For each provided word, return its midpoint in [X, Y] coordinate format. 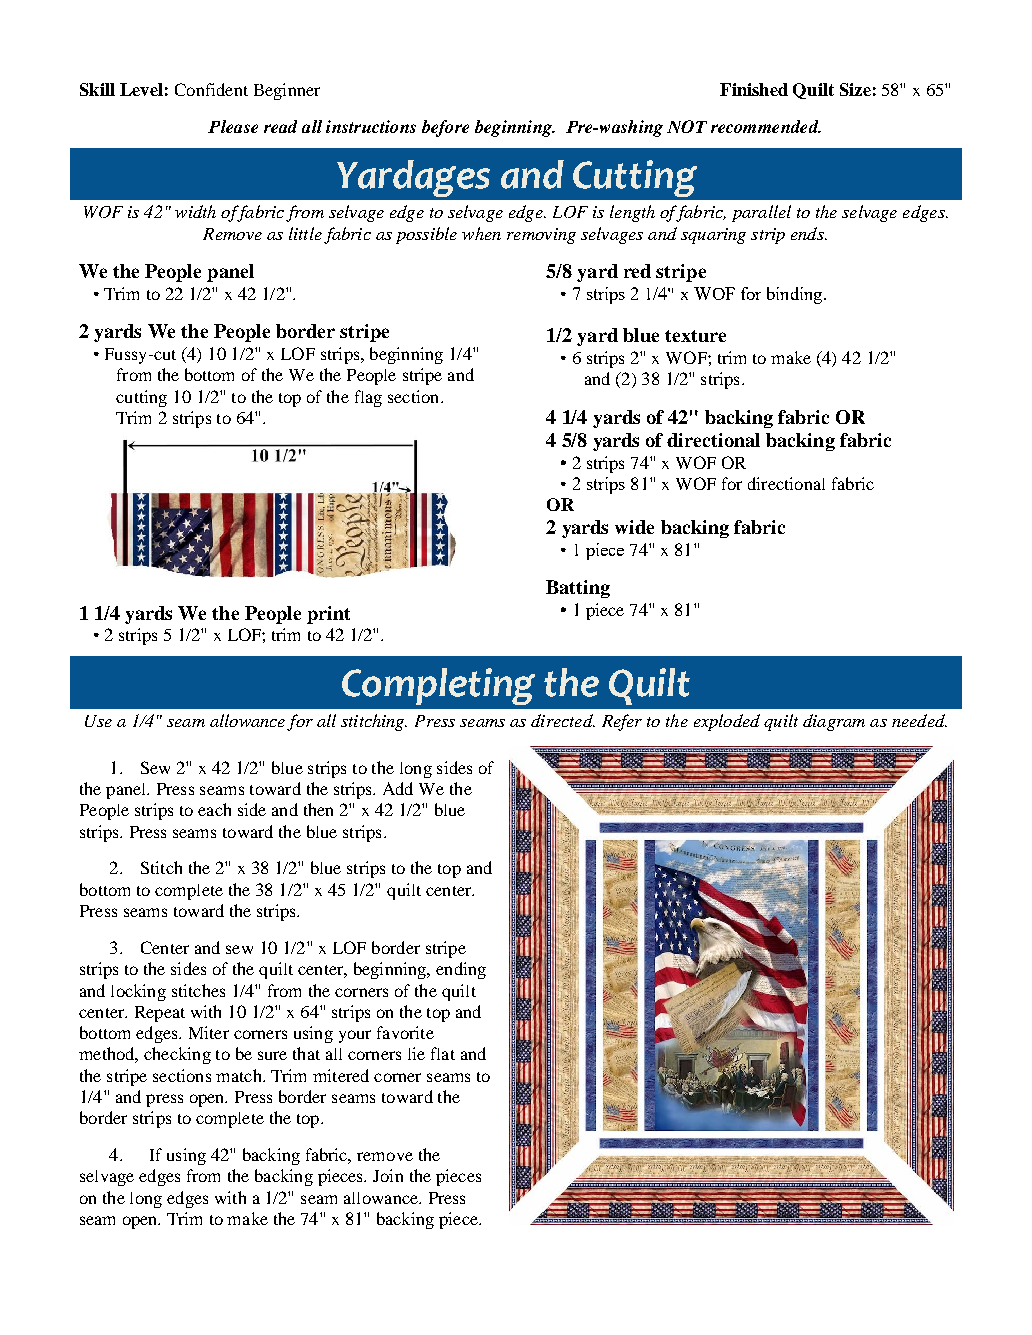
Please [233, 126]
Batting [578, 589]
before [445, 128]
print [328, 615]
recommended [766, 126]
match [240, 1075]
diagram [834, 722]
